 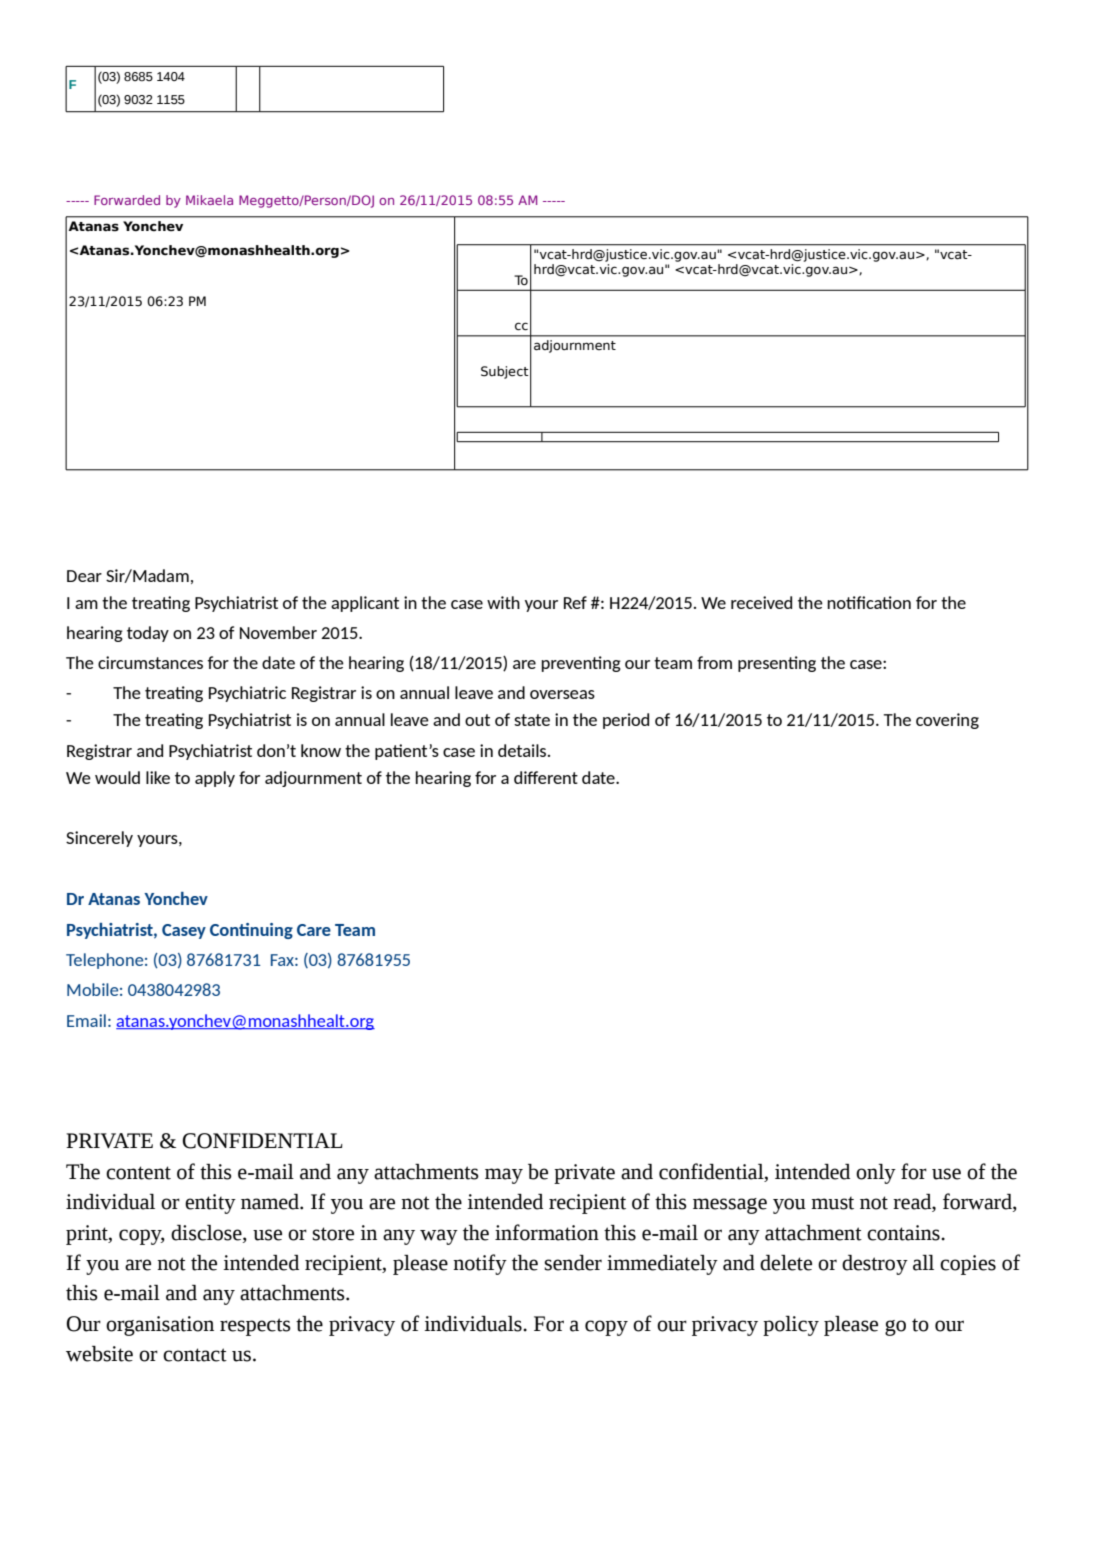 What do you see at coordinates (215, 779) in the screenshot?
I see `apply` at bounding box center [215, 779].
